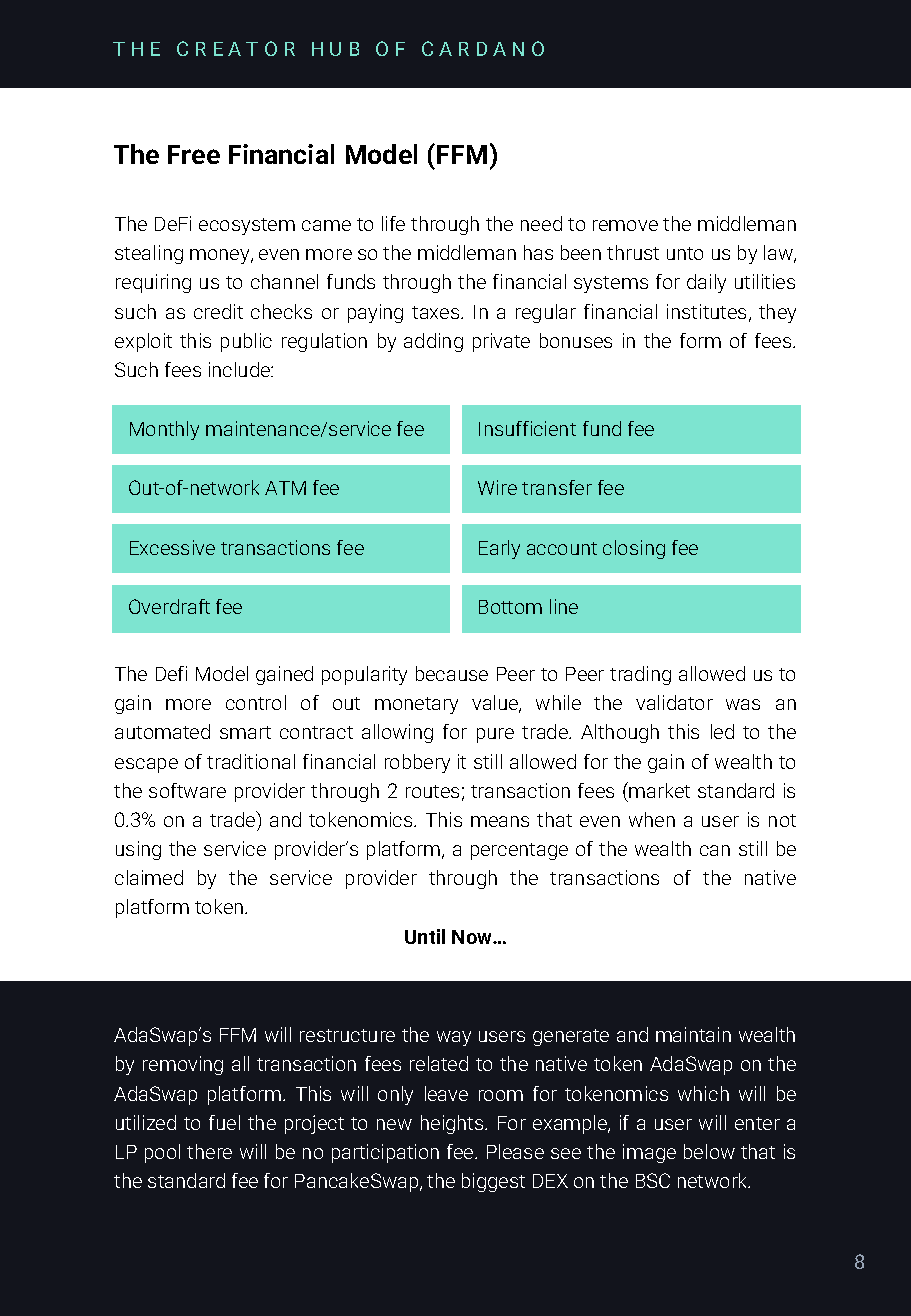 Image resolution: width=911 pixels, height=1316 pixels. What do you see at coordinates (634, 549) in the image?
I see `closing` at bounding box center [634, 549].
